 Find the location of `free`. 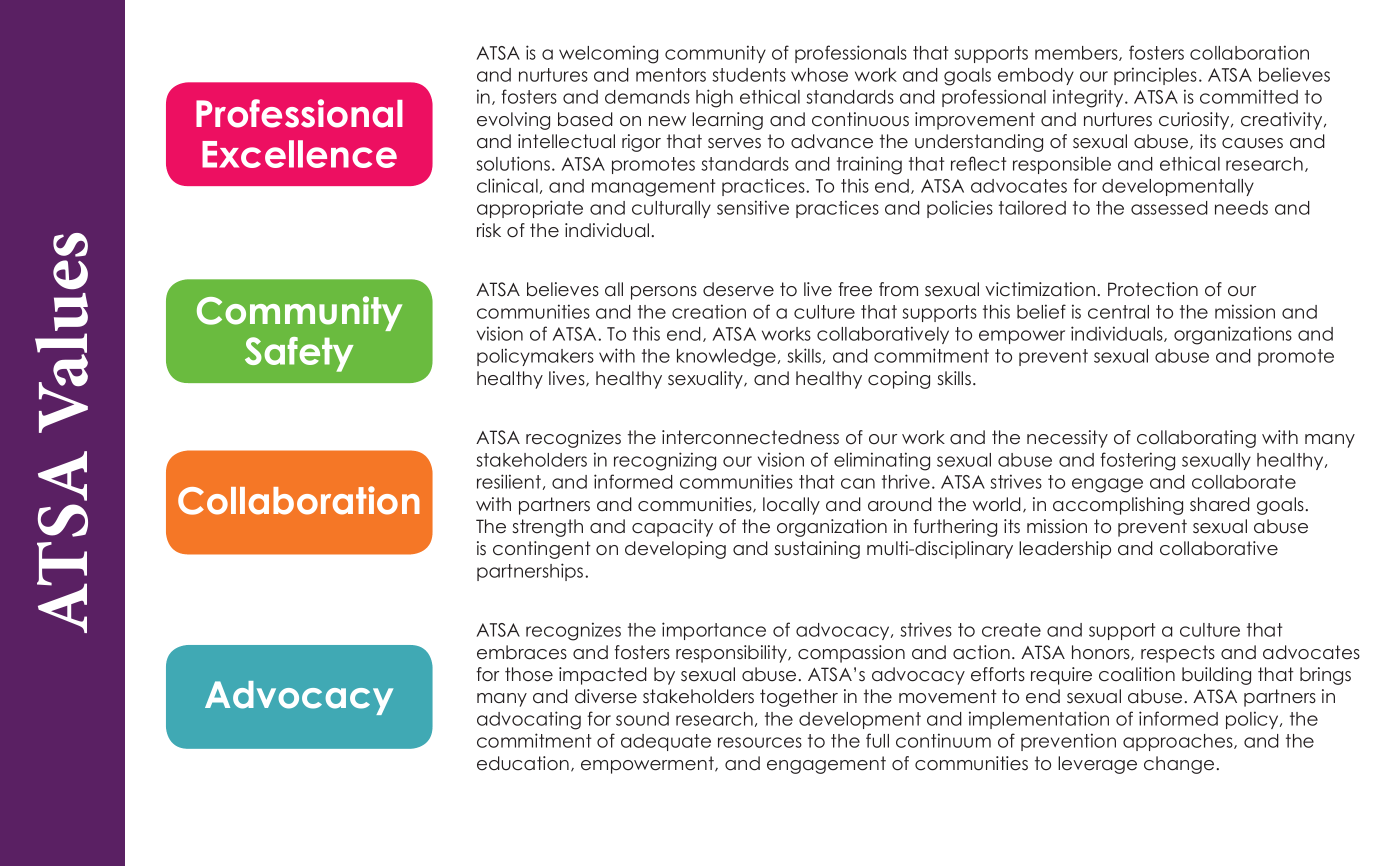

free is located at coordinates (855, 289).
